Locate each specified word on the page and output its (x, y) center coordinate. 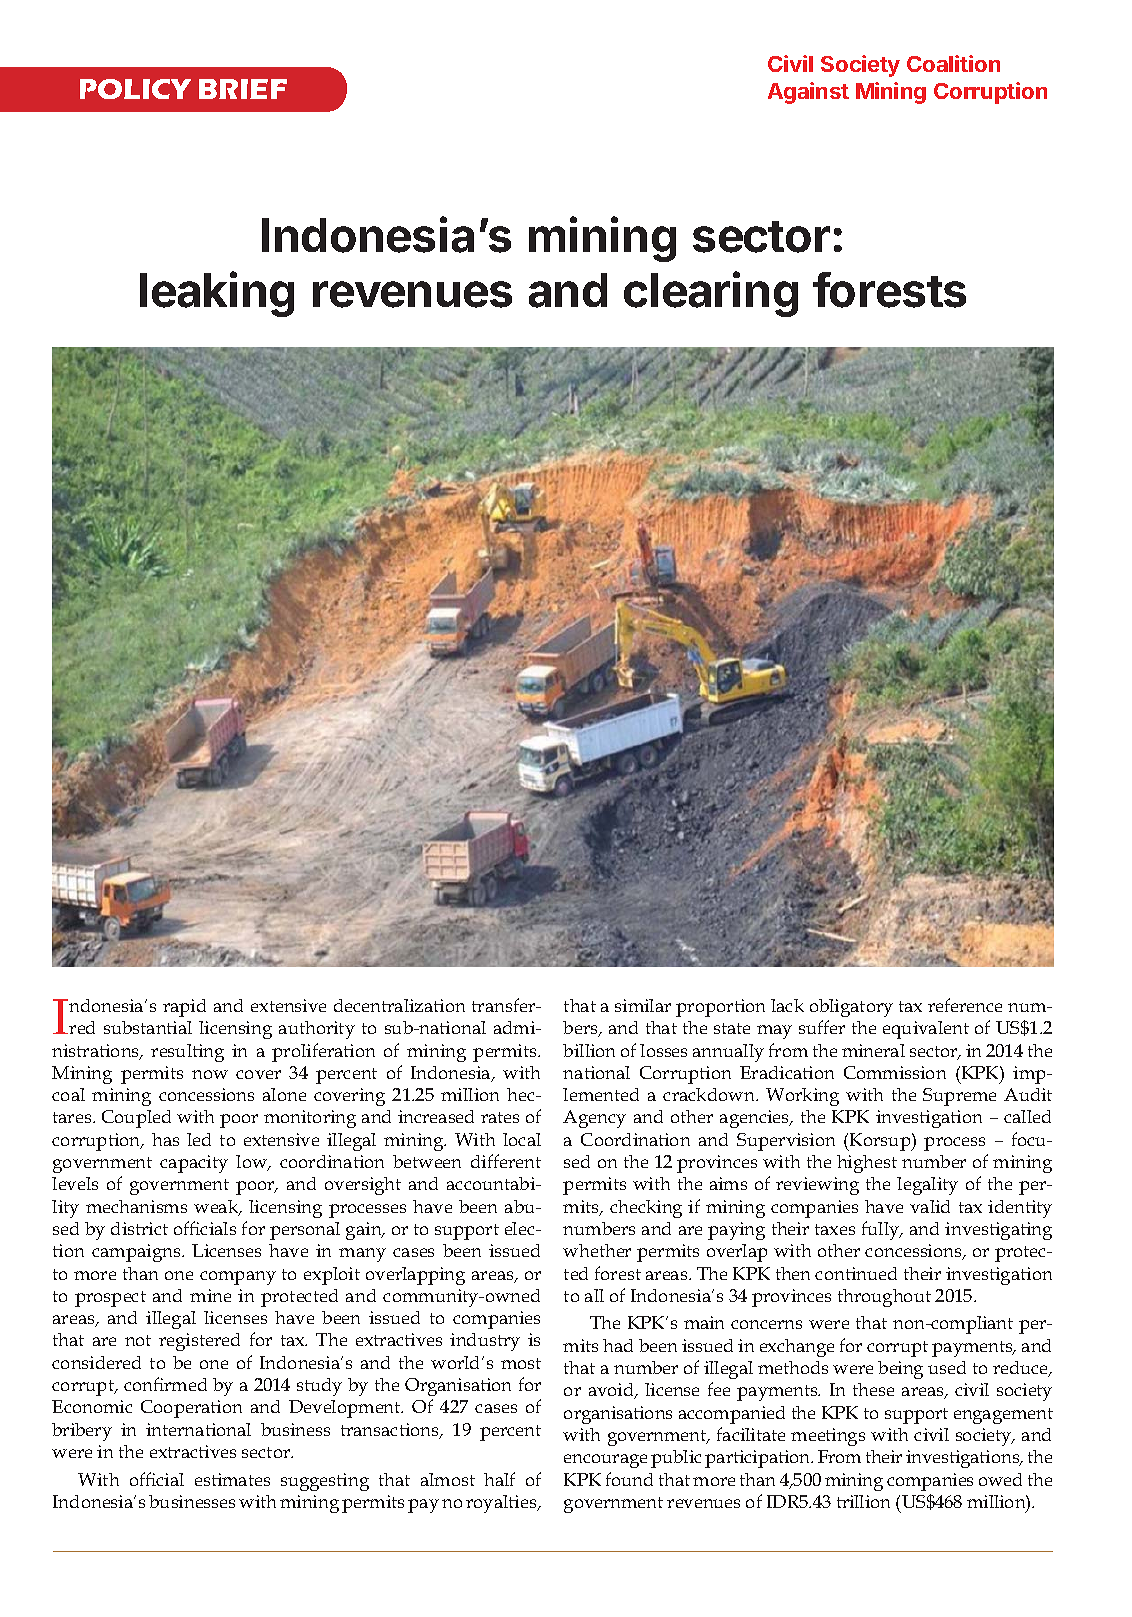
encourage (605, 1461)
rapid (184, 1008)
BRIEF (243, 89)
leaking (217, 294)
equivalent (926, 1030)
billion (589, 1050)
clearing (711, 294)
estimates (232, 1479)
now (210, 1074)
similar (643, 1005)
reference (965, 1005)
